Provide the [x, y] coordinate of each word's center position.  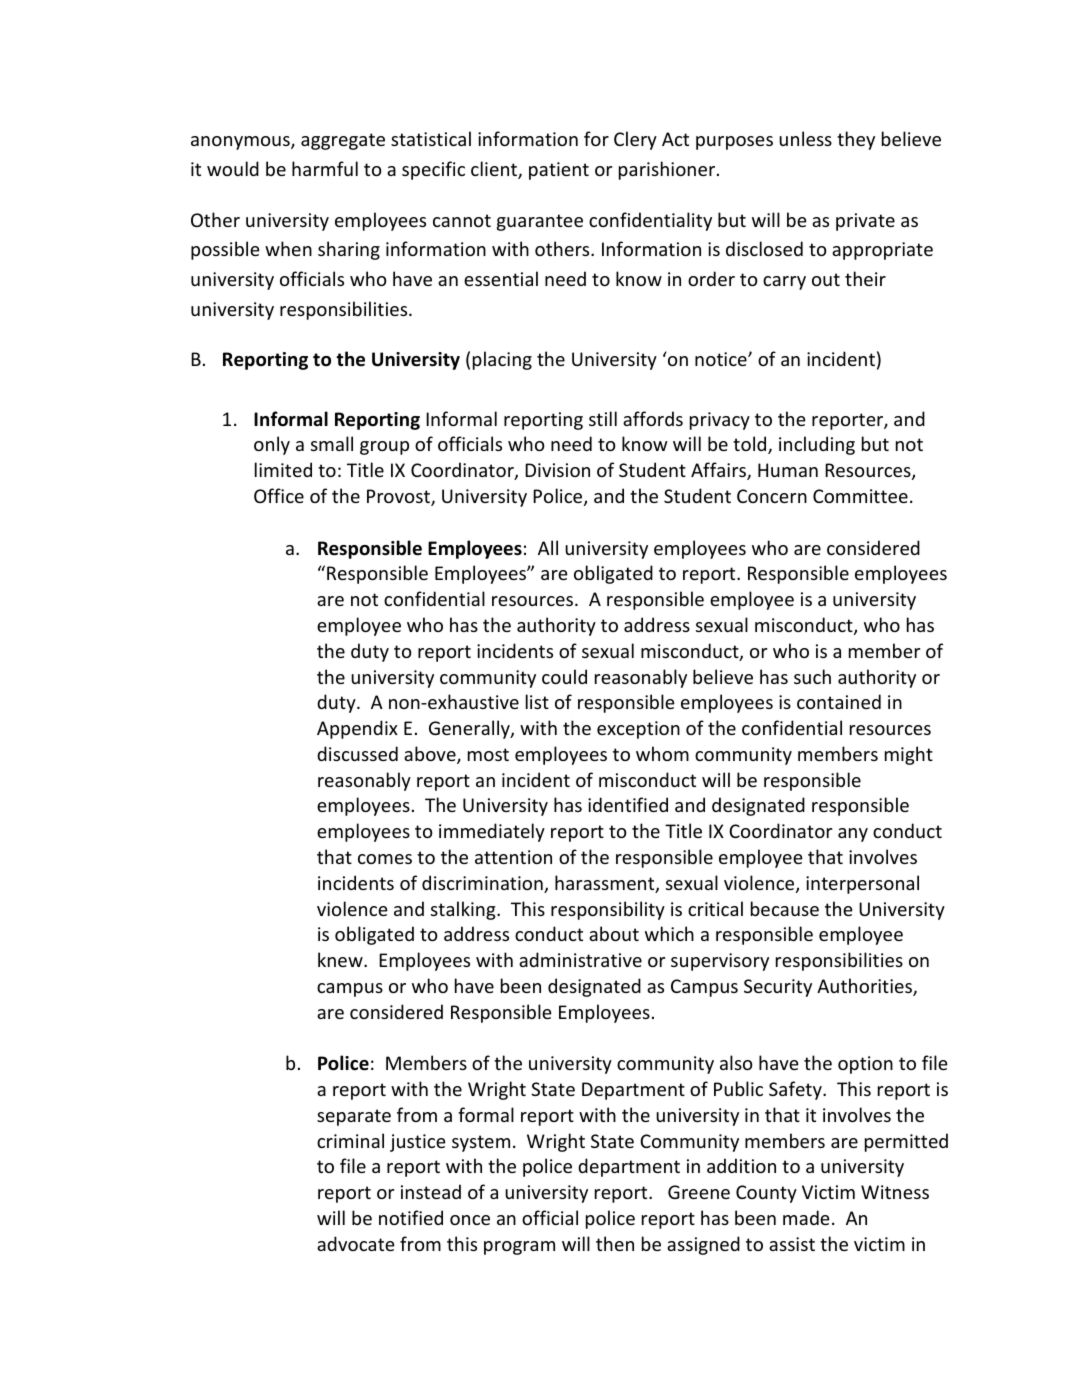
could [564, 676]
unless [805, 138]
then [615, 1243]
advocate [356, 1243]
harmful [325, 168]
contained [839, 701]
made [806, 1217]
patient [559, 171]
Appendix [357, 729]
